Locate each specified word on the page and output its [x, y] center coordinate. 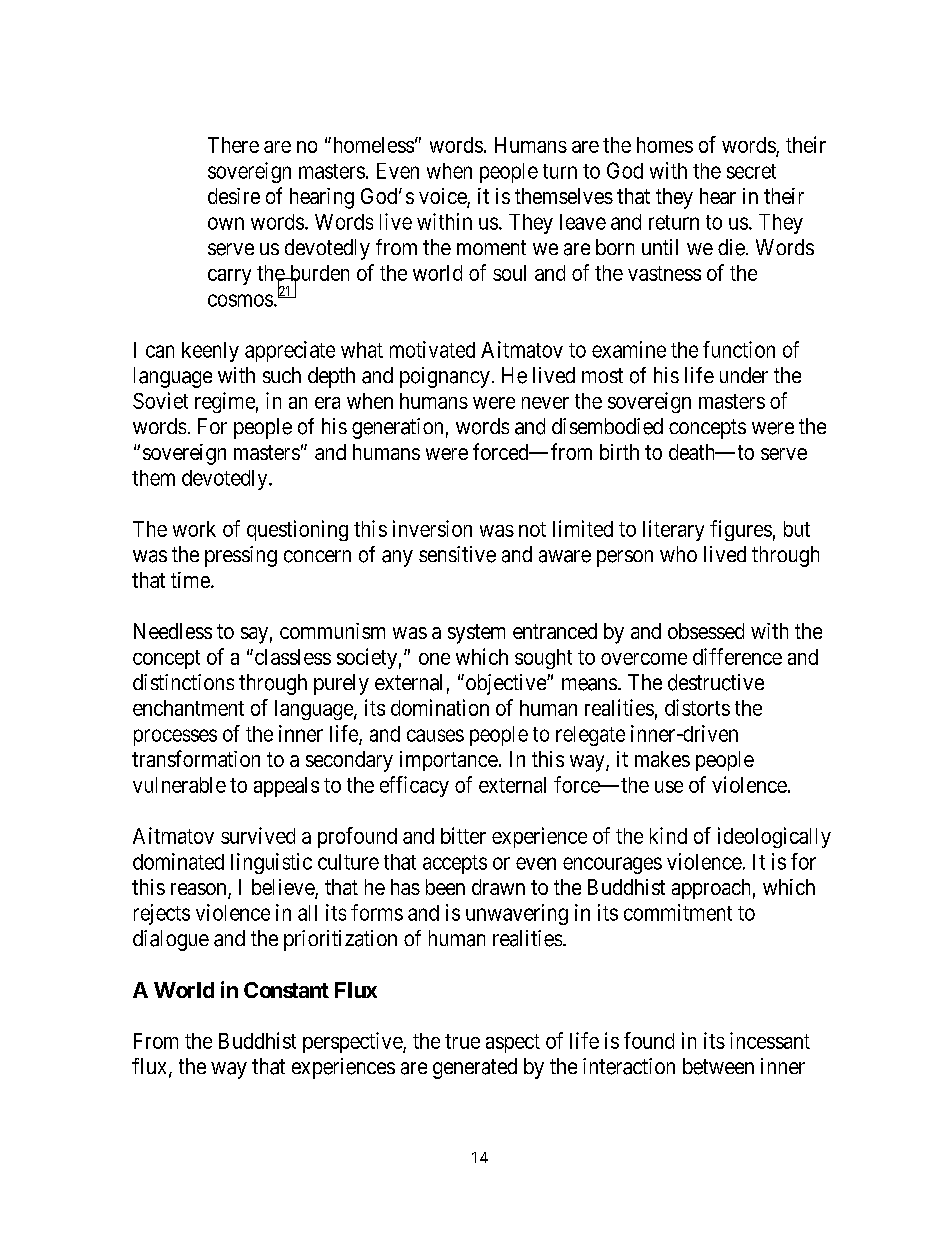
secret [751, 171]
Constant [286, 990]
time [190, 580]
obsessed [706, 631]
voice [443, 197]
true [462, 1041]
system [476, 634]
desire [234, 196]
